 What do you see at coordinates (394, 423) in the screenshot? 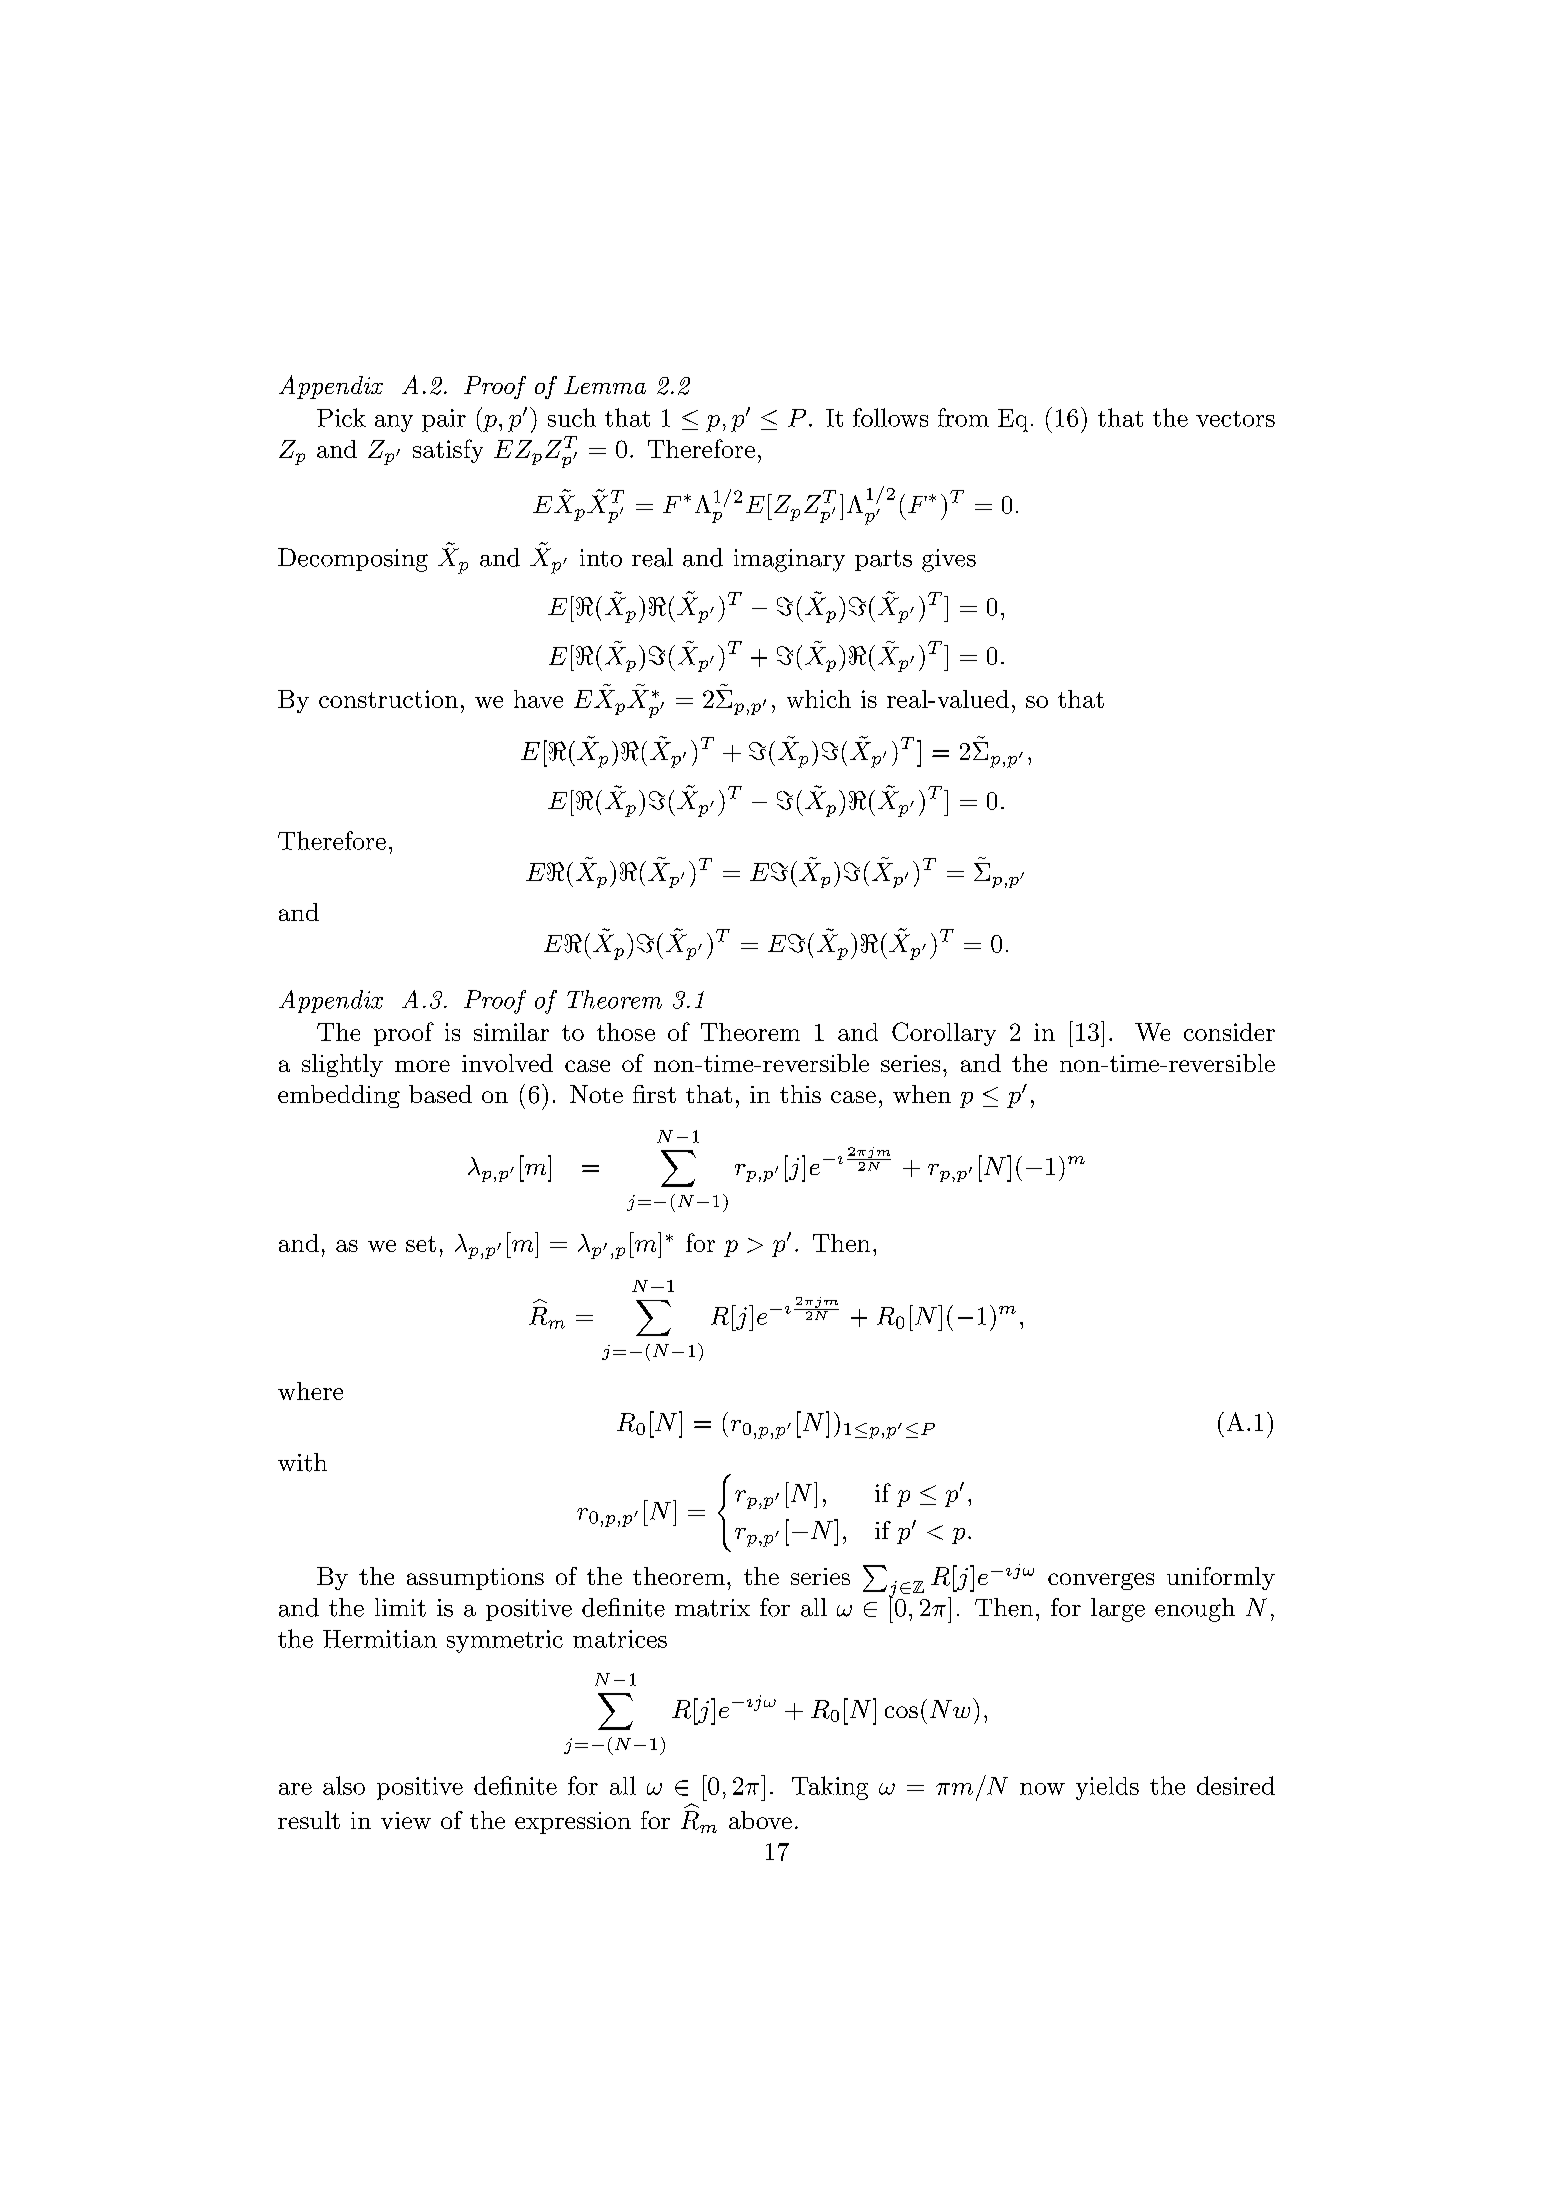
I see `any` at bounding box center [394, 423].
